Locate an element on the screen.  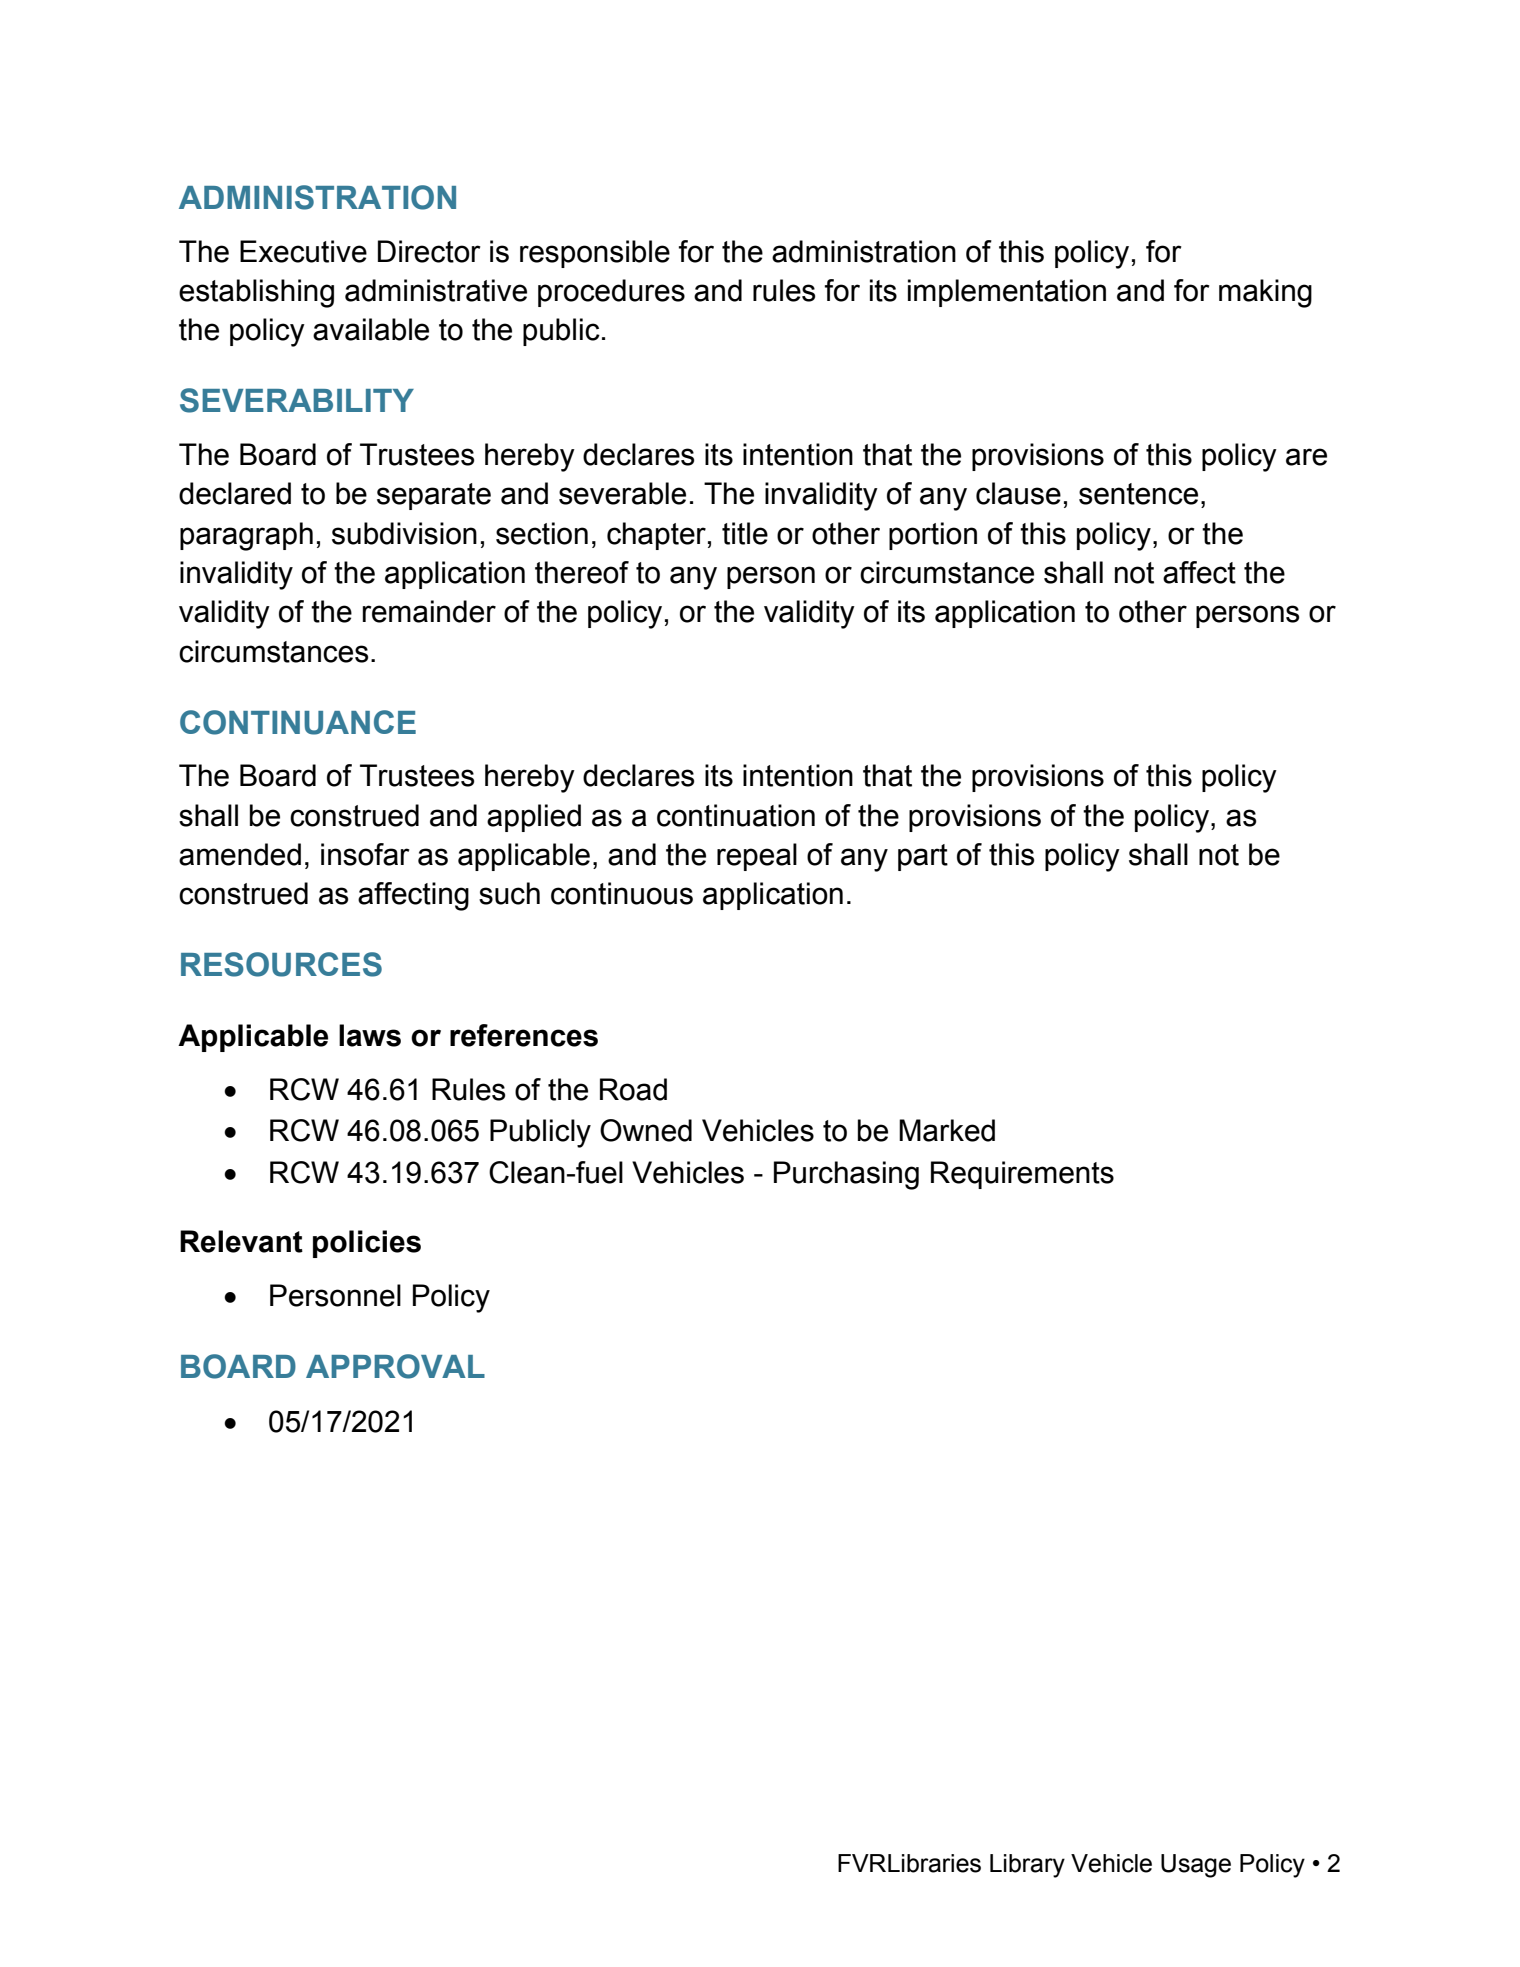
Requirements is located at coordinates (1022, 1175).
